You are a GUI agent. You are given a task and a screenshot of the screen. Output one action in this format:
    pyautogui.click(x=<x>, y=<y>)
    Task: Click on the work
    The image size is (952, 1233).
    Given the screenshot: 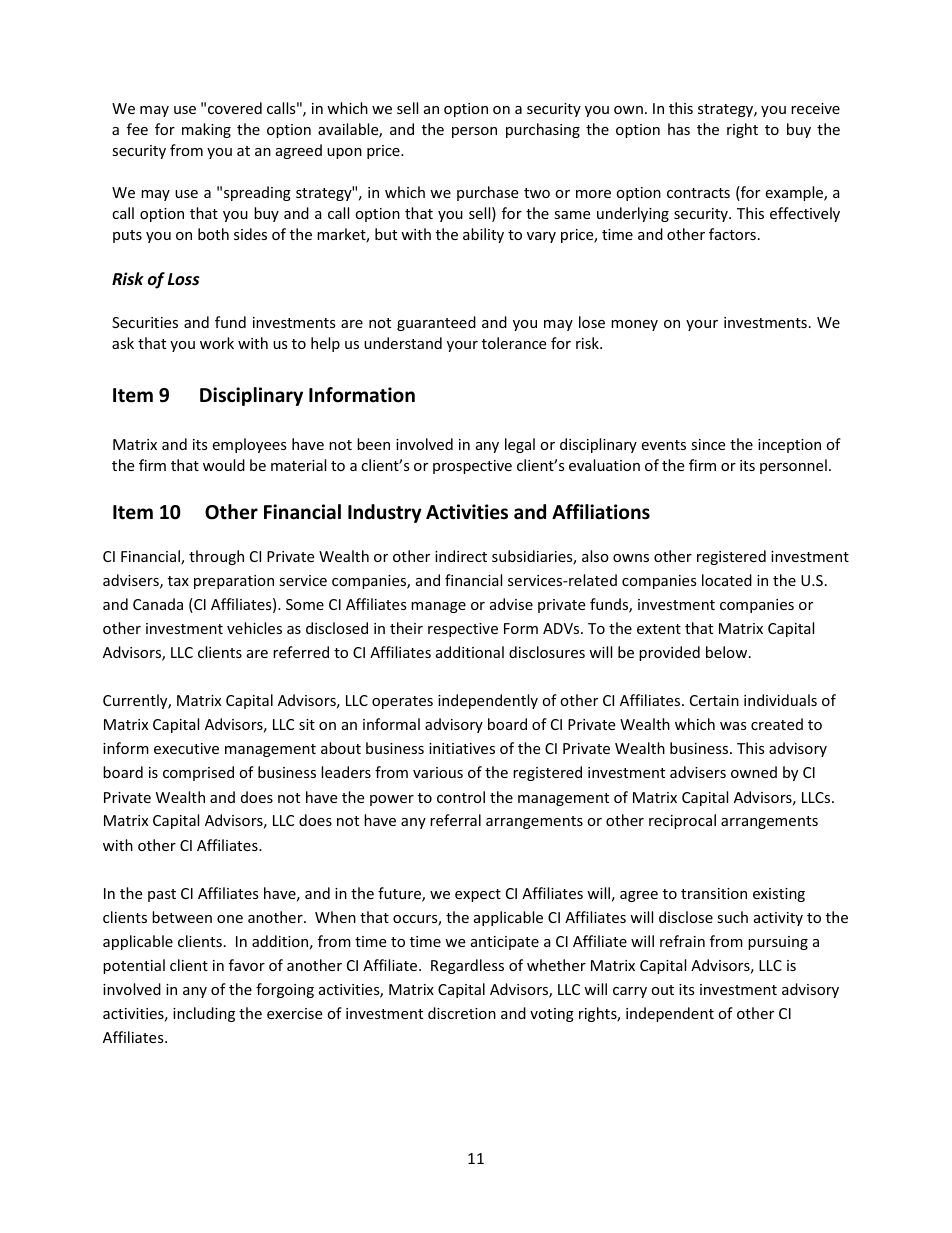 What is the action you would take?
    pyautogui.click(x=217, y=343)
